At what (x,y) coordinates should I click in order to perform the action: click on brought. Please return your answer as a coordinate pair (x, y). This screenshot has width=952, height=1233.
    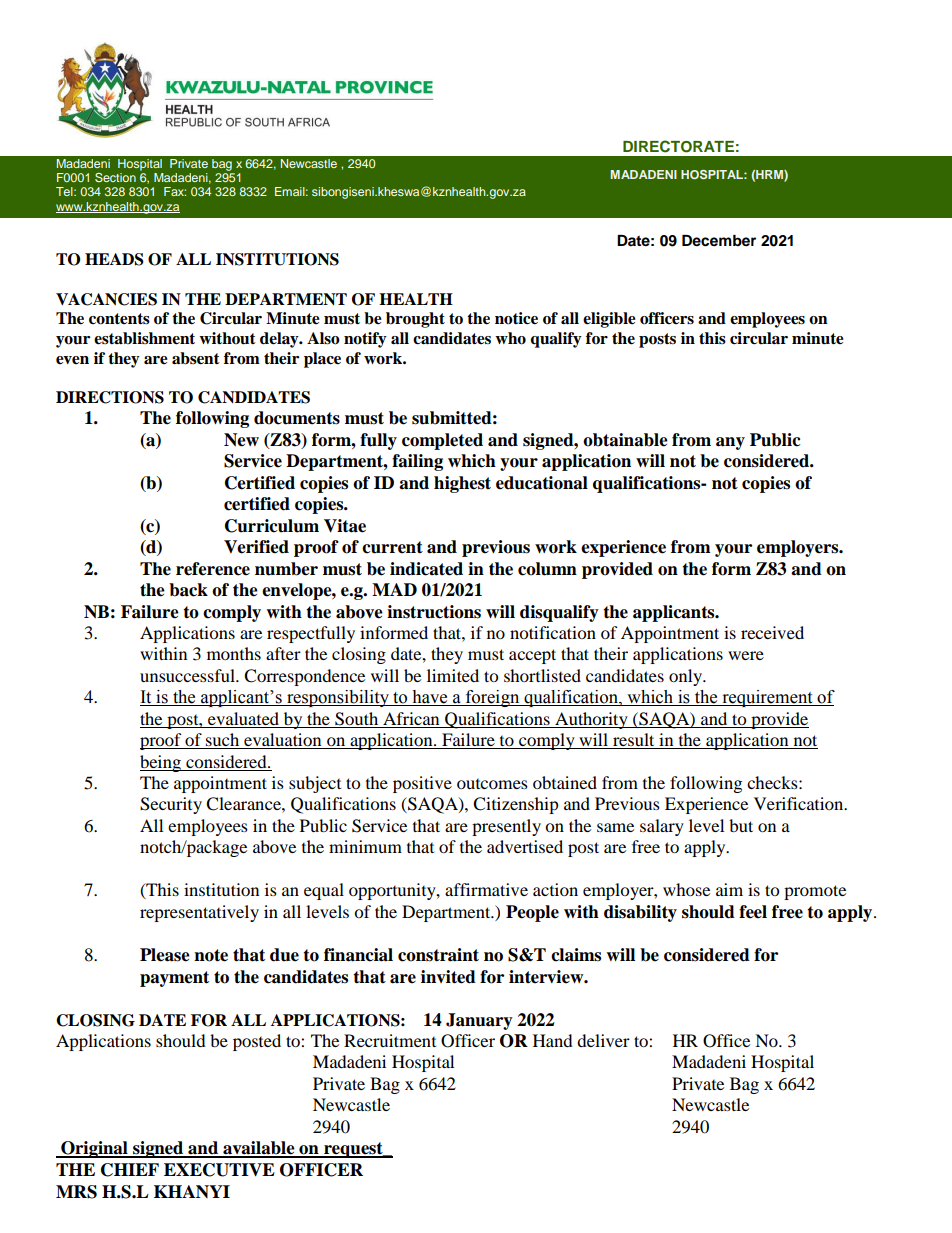
    Looking at the image, I should click on (415, 320).
